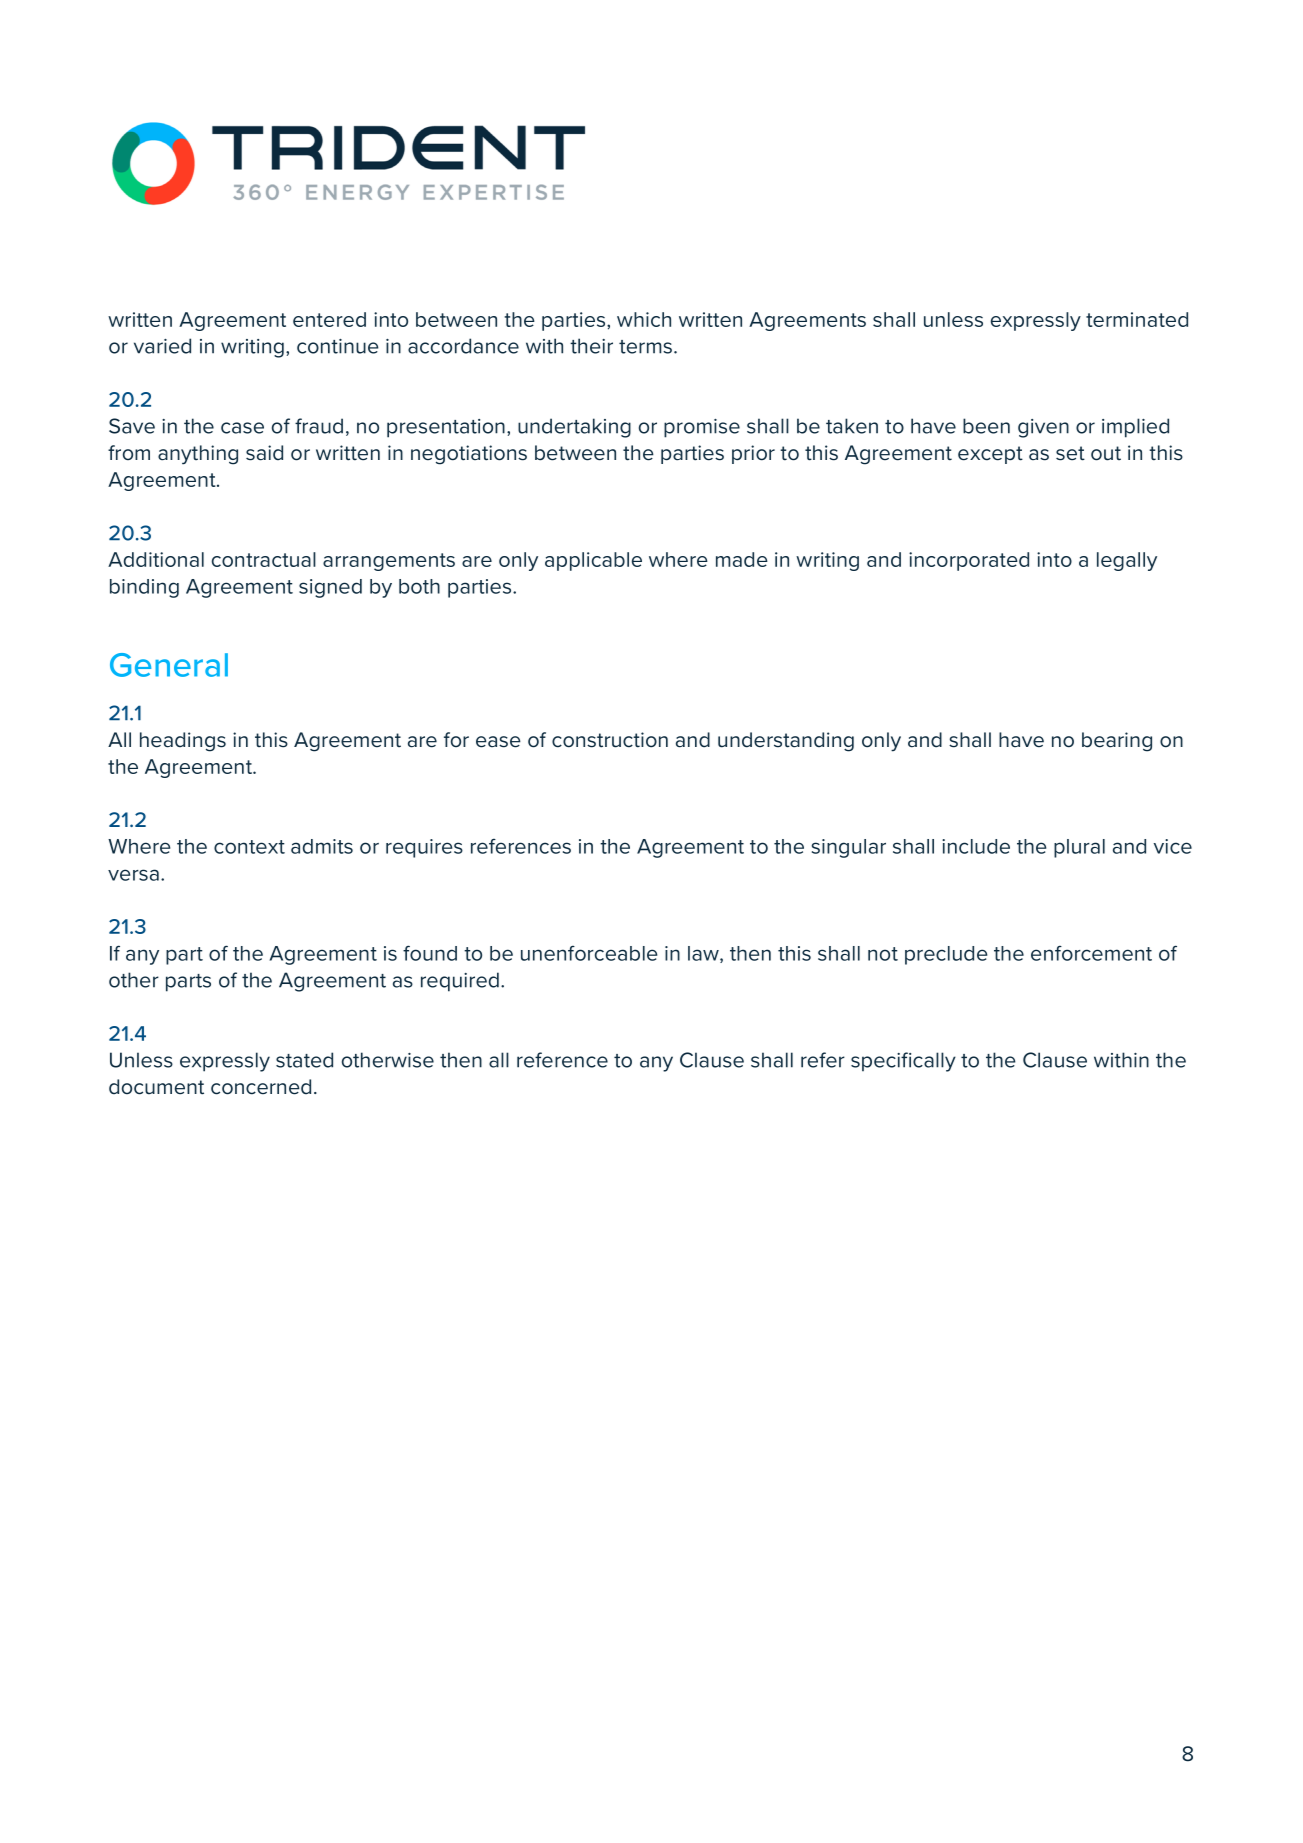 This screenshot has height=1843, width=1303. I want to click on plural, so click(1079, 848).
